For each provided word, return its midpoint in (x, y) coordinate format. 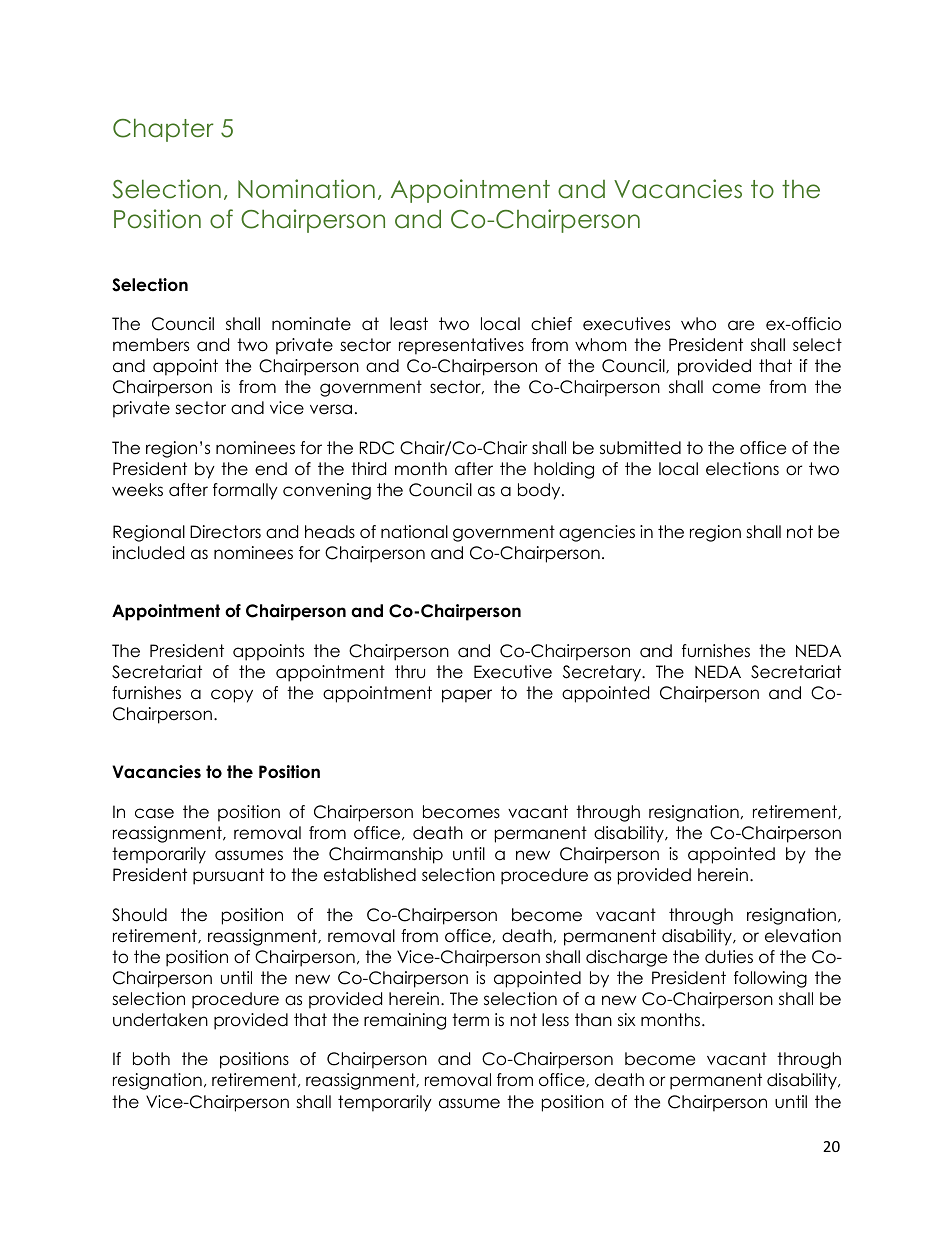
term (470, 1020)
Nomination (306, 189)
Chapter (163, 130)
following (770, 979)
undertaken (160, 1020)
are (741, 325)
